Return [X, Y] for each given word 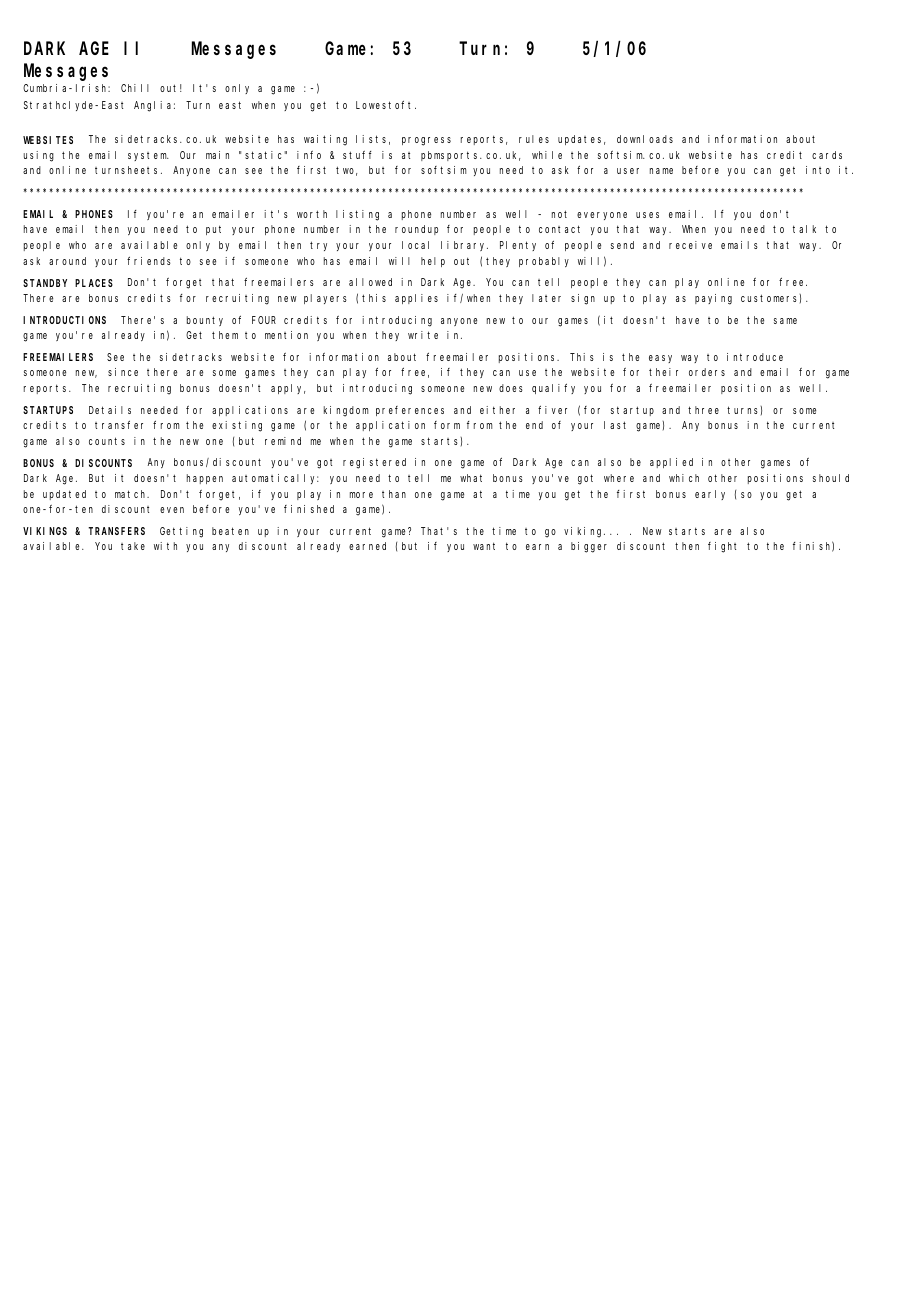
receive [690, 245]
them [225, 335]
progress [426, 141]
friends [149, 261]
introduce [755, 357]
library [464, 246]
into [818, 170]
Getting [181, 532]
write [423, 335]
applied [671, 463]
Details [110, 410]
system [148, 156]
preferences [410, 411]
